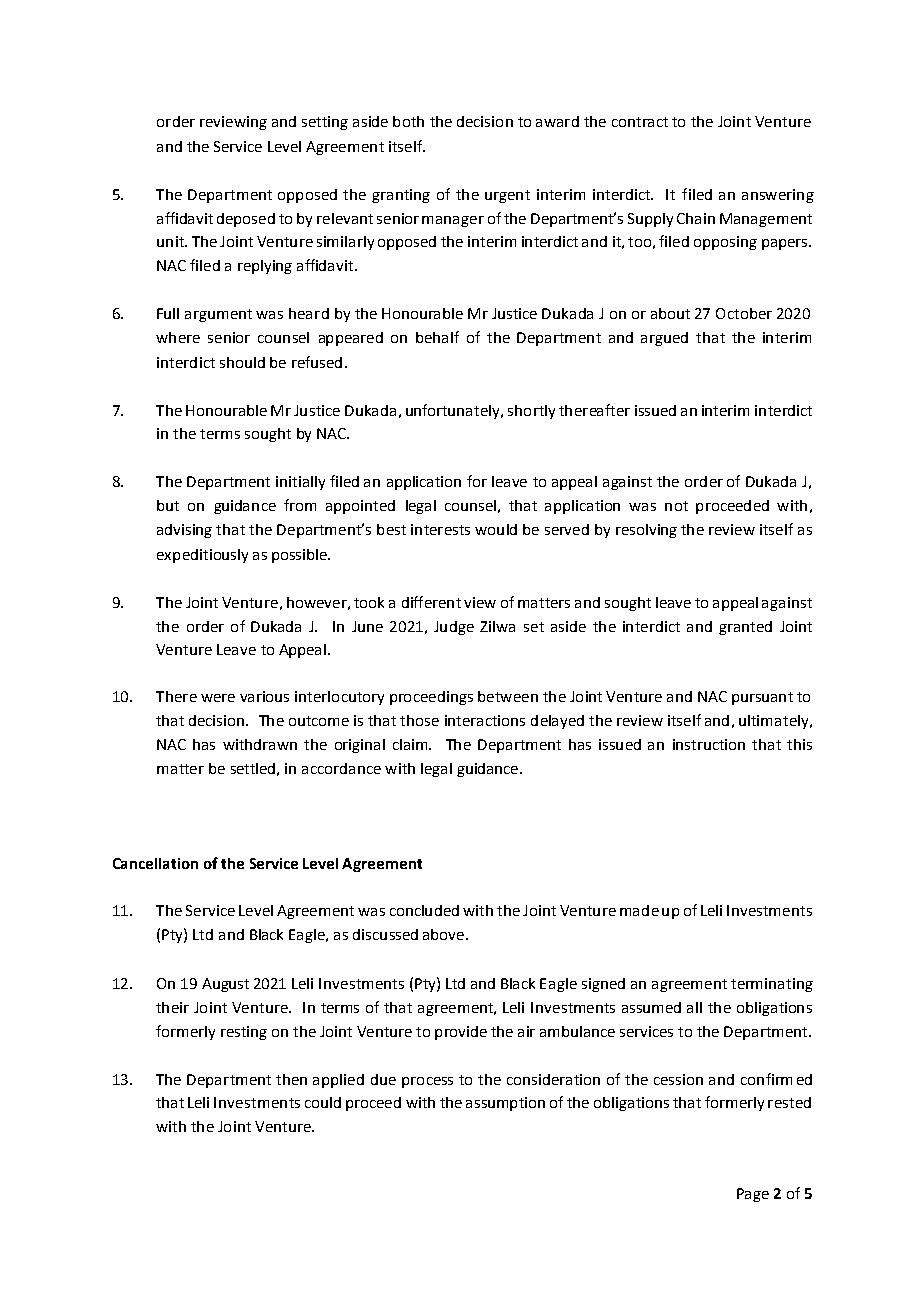 The height and width of the screenshot is (1308, 924). What do you see at coordinates (778, 196) in the screenshot?
I see `answering` at bounding box center [778, 196].
